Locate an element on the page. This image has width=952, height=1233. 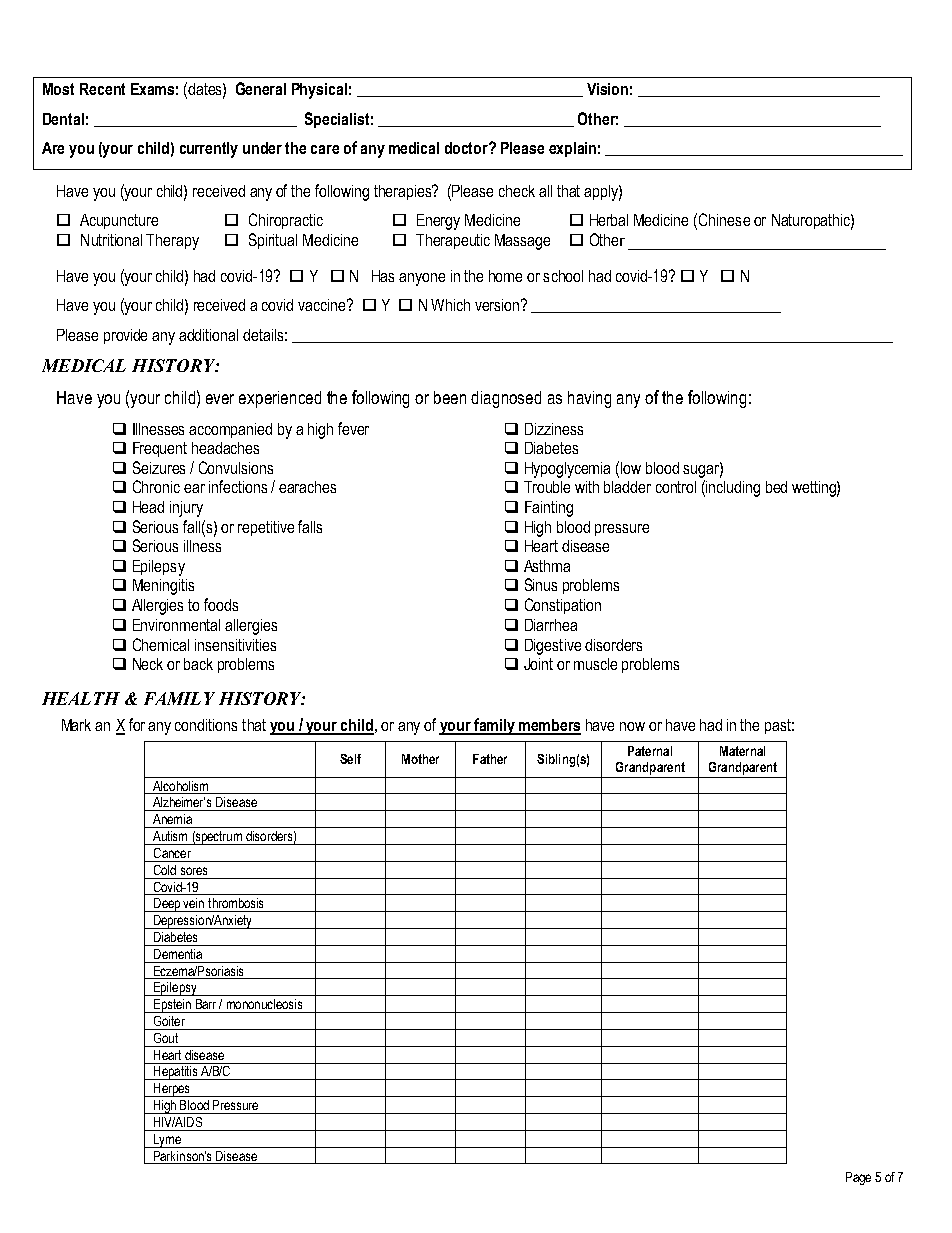
Lyme is located at coordinates (167, 1141).
